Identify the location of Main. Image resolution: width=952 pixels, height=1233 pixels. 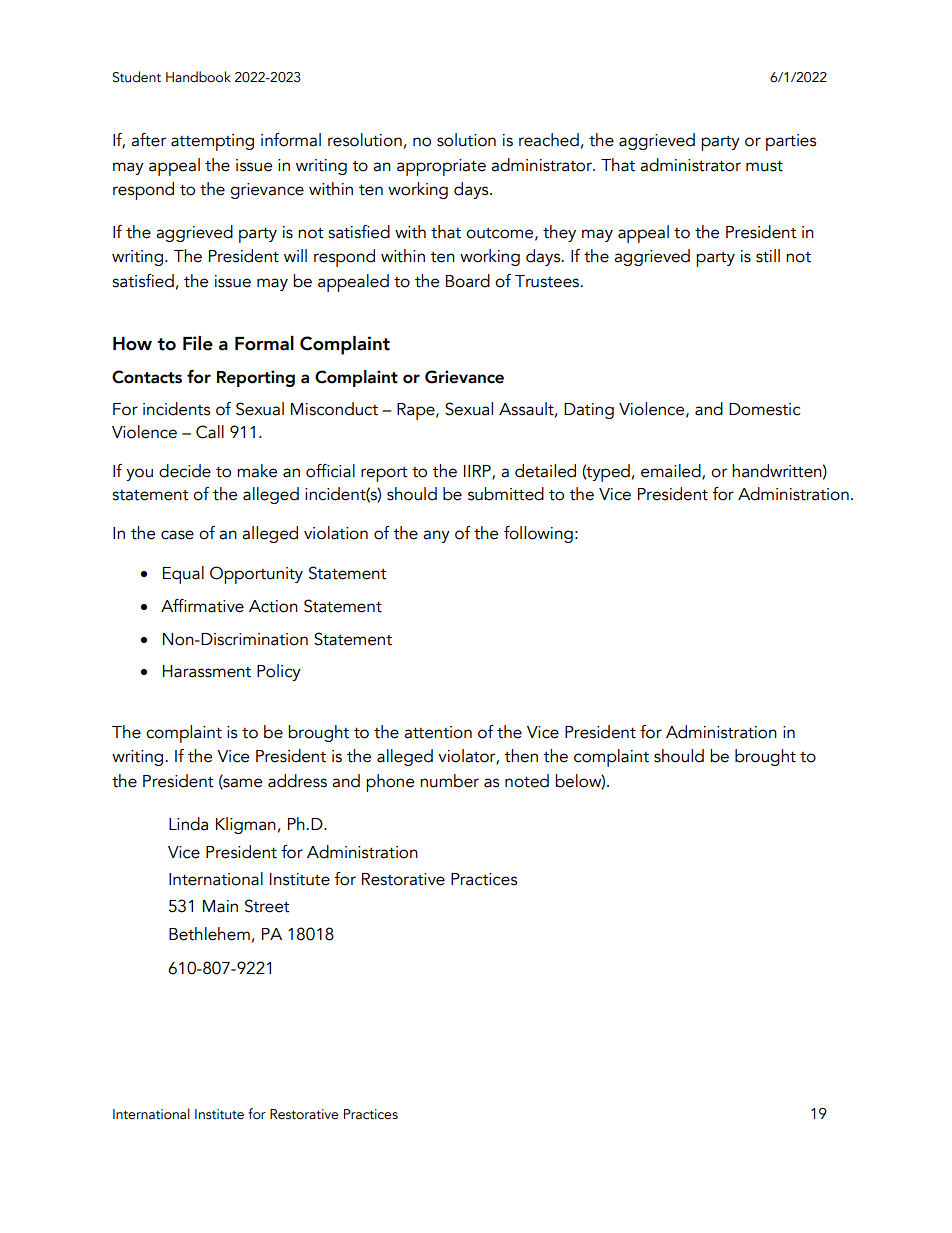
(220, 906).
